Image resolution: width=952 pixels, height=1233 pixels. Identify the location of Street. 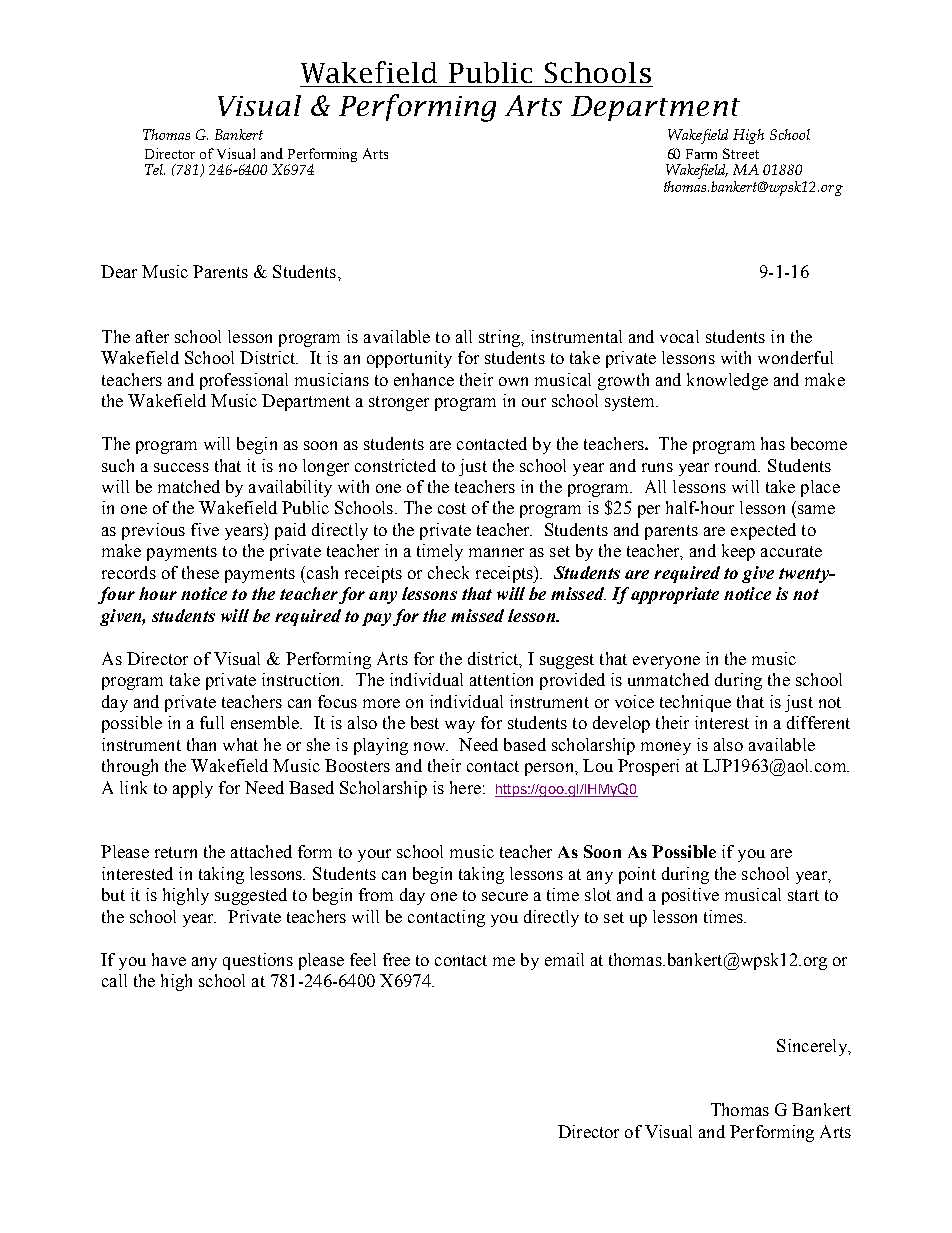
(741, 153).
